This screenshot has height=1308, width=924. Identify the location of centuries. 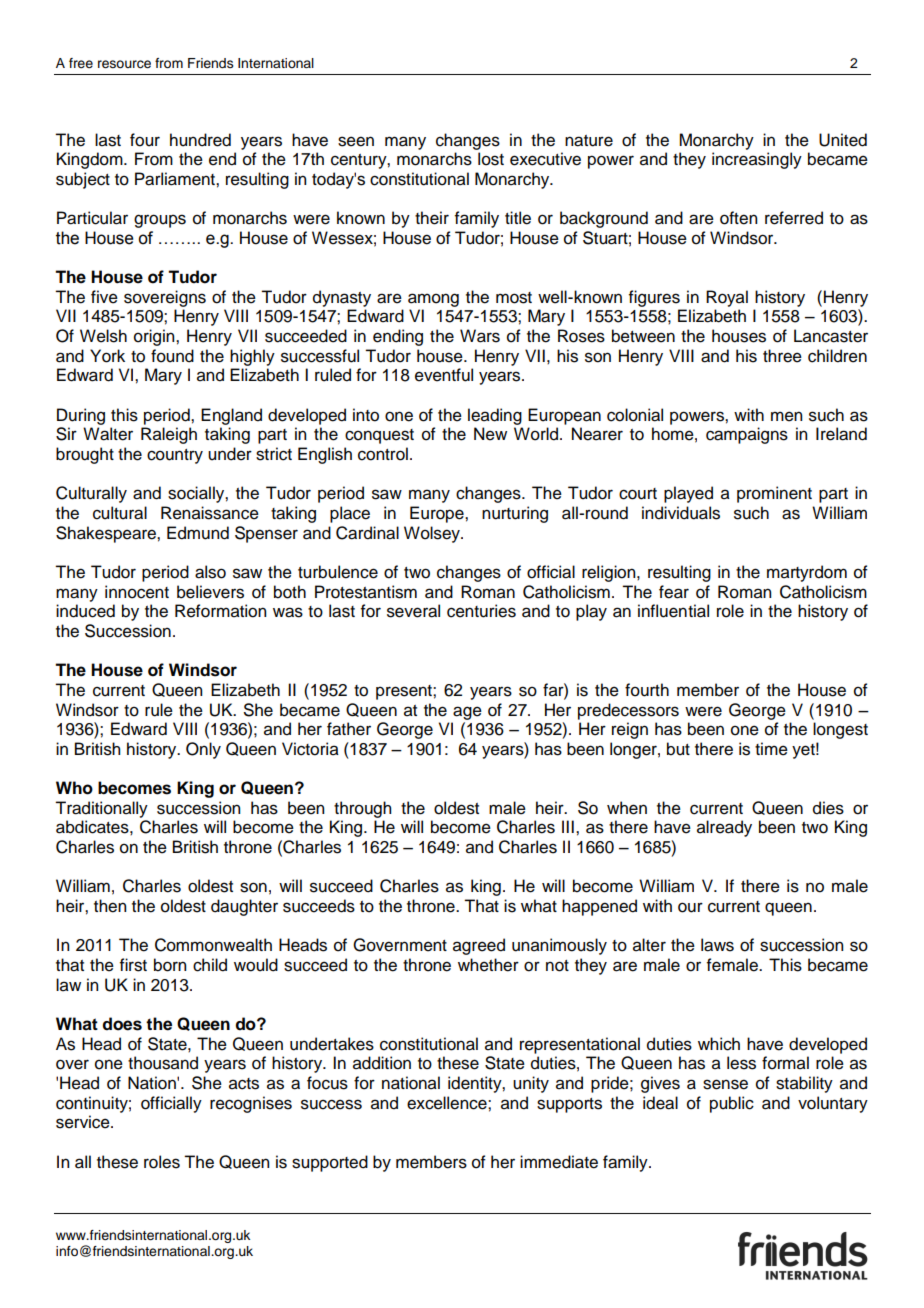
(481, 611).
